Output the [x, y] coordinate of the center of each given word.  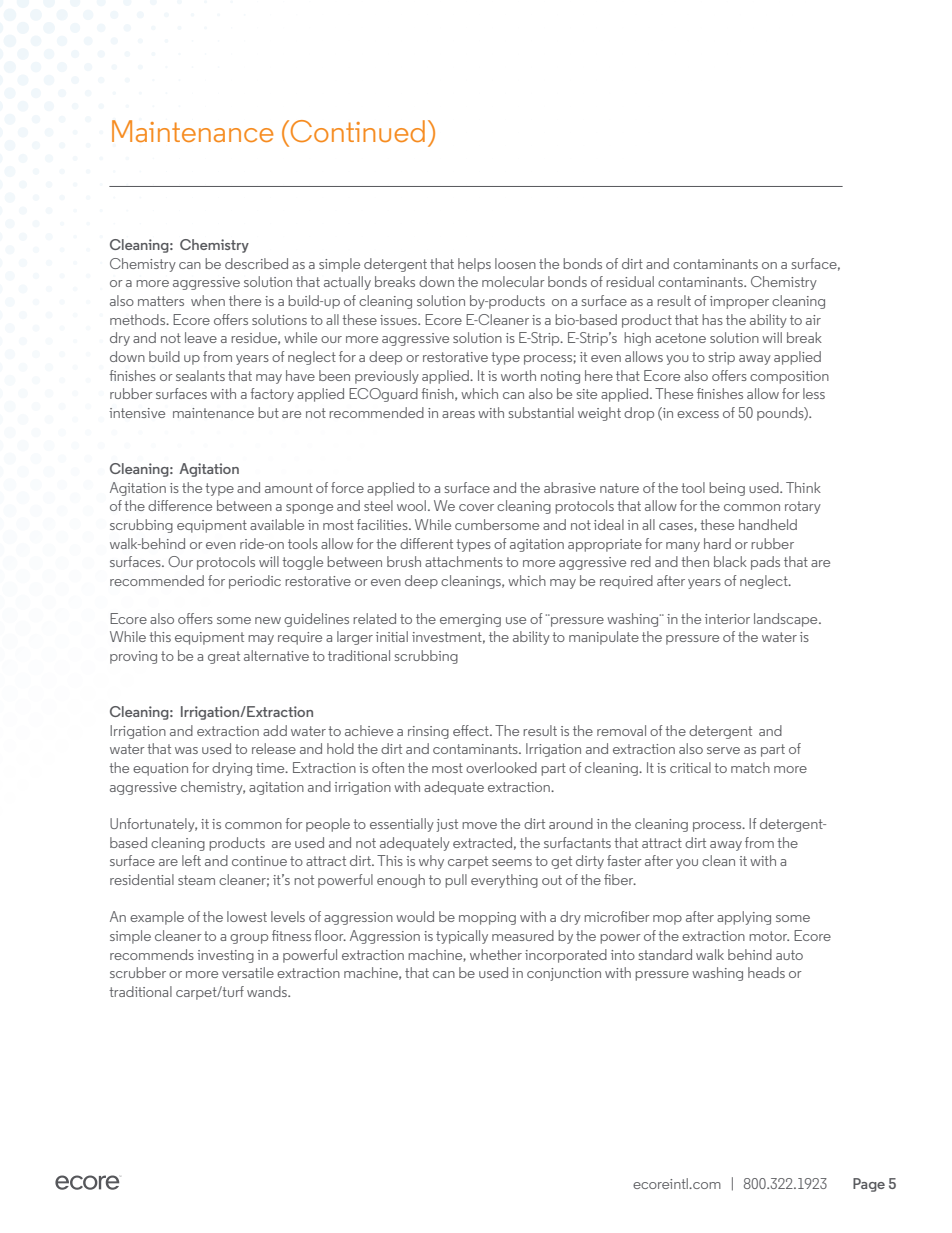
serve [723, 750]
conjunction [564, 974]
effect [472, 730]
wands [268, 991]
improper [739, 302]
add [275, 730]
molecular [513, 281]
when [208, 300]
